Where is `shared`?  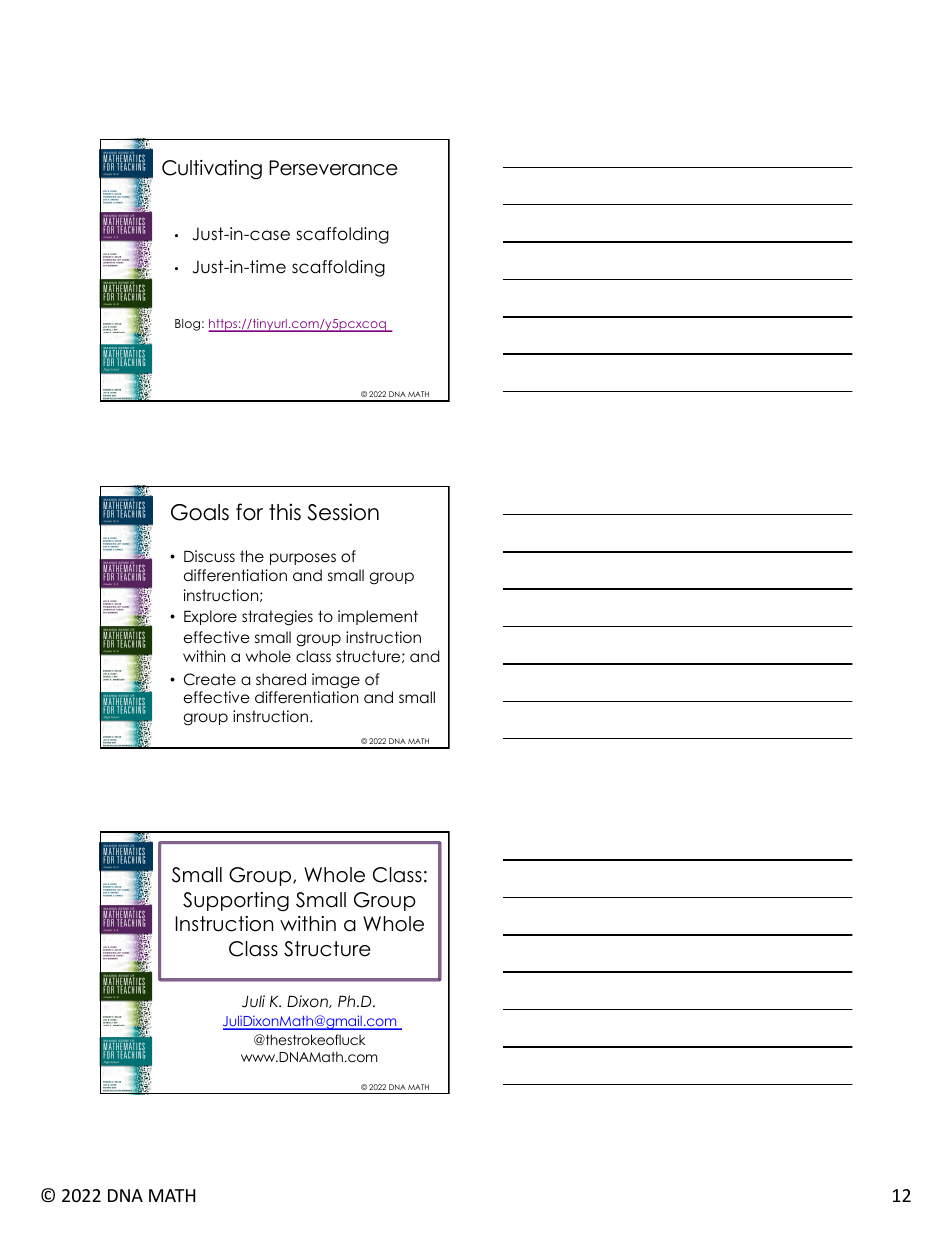
shared is located at coordinates (281, 679).
